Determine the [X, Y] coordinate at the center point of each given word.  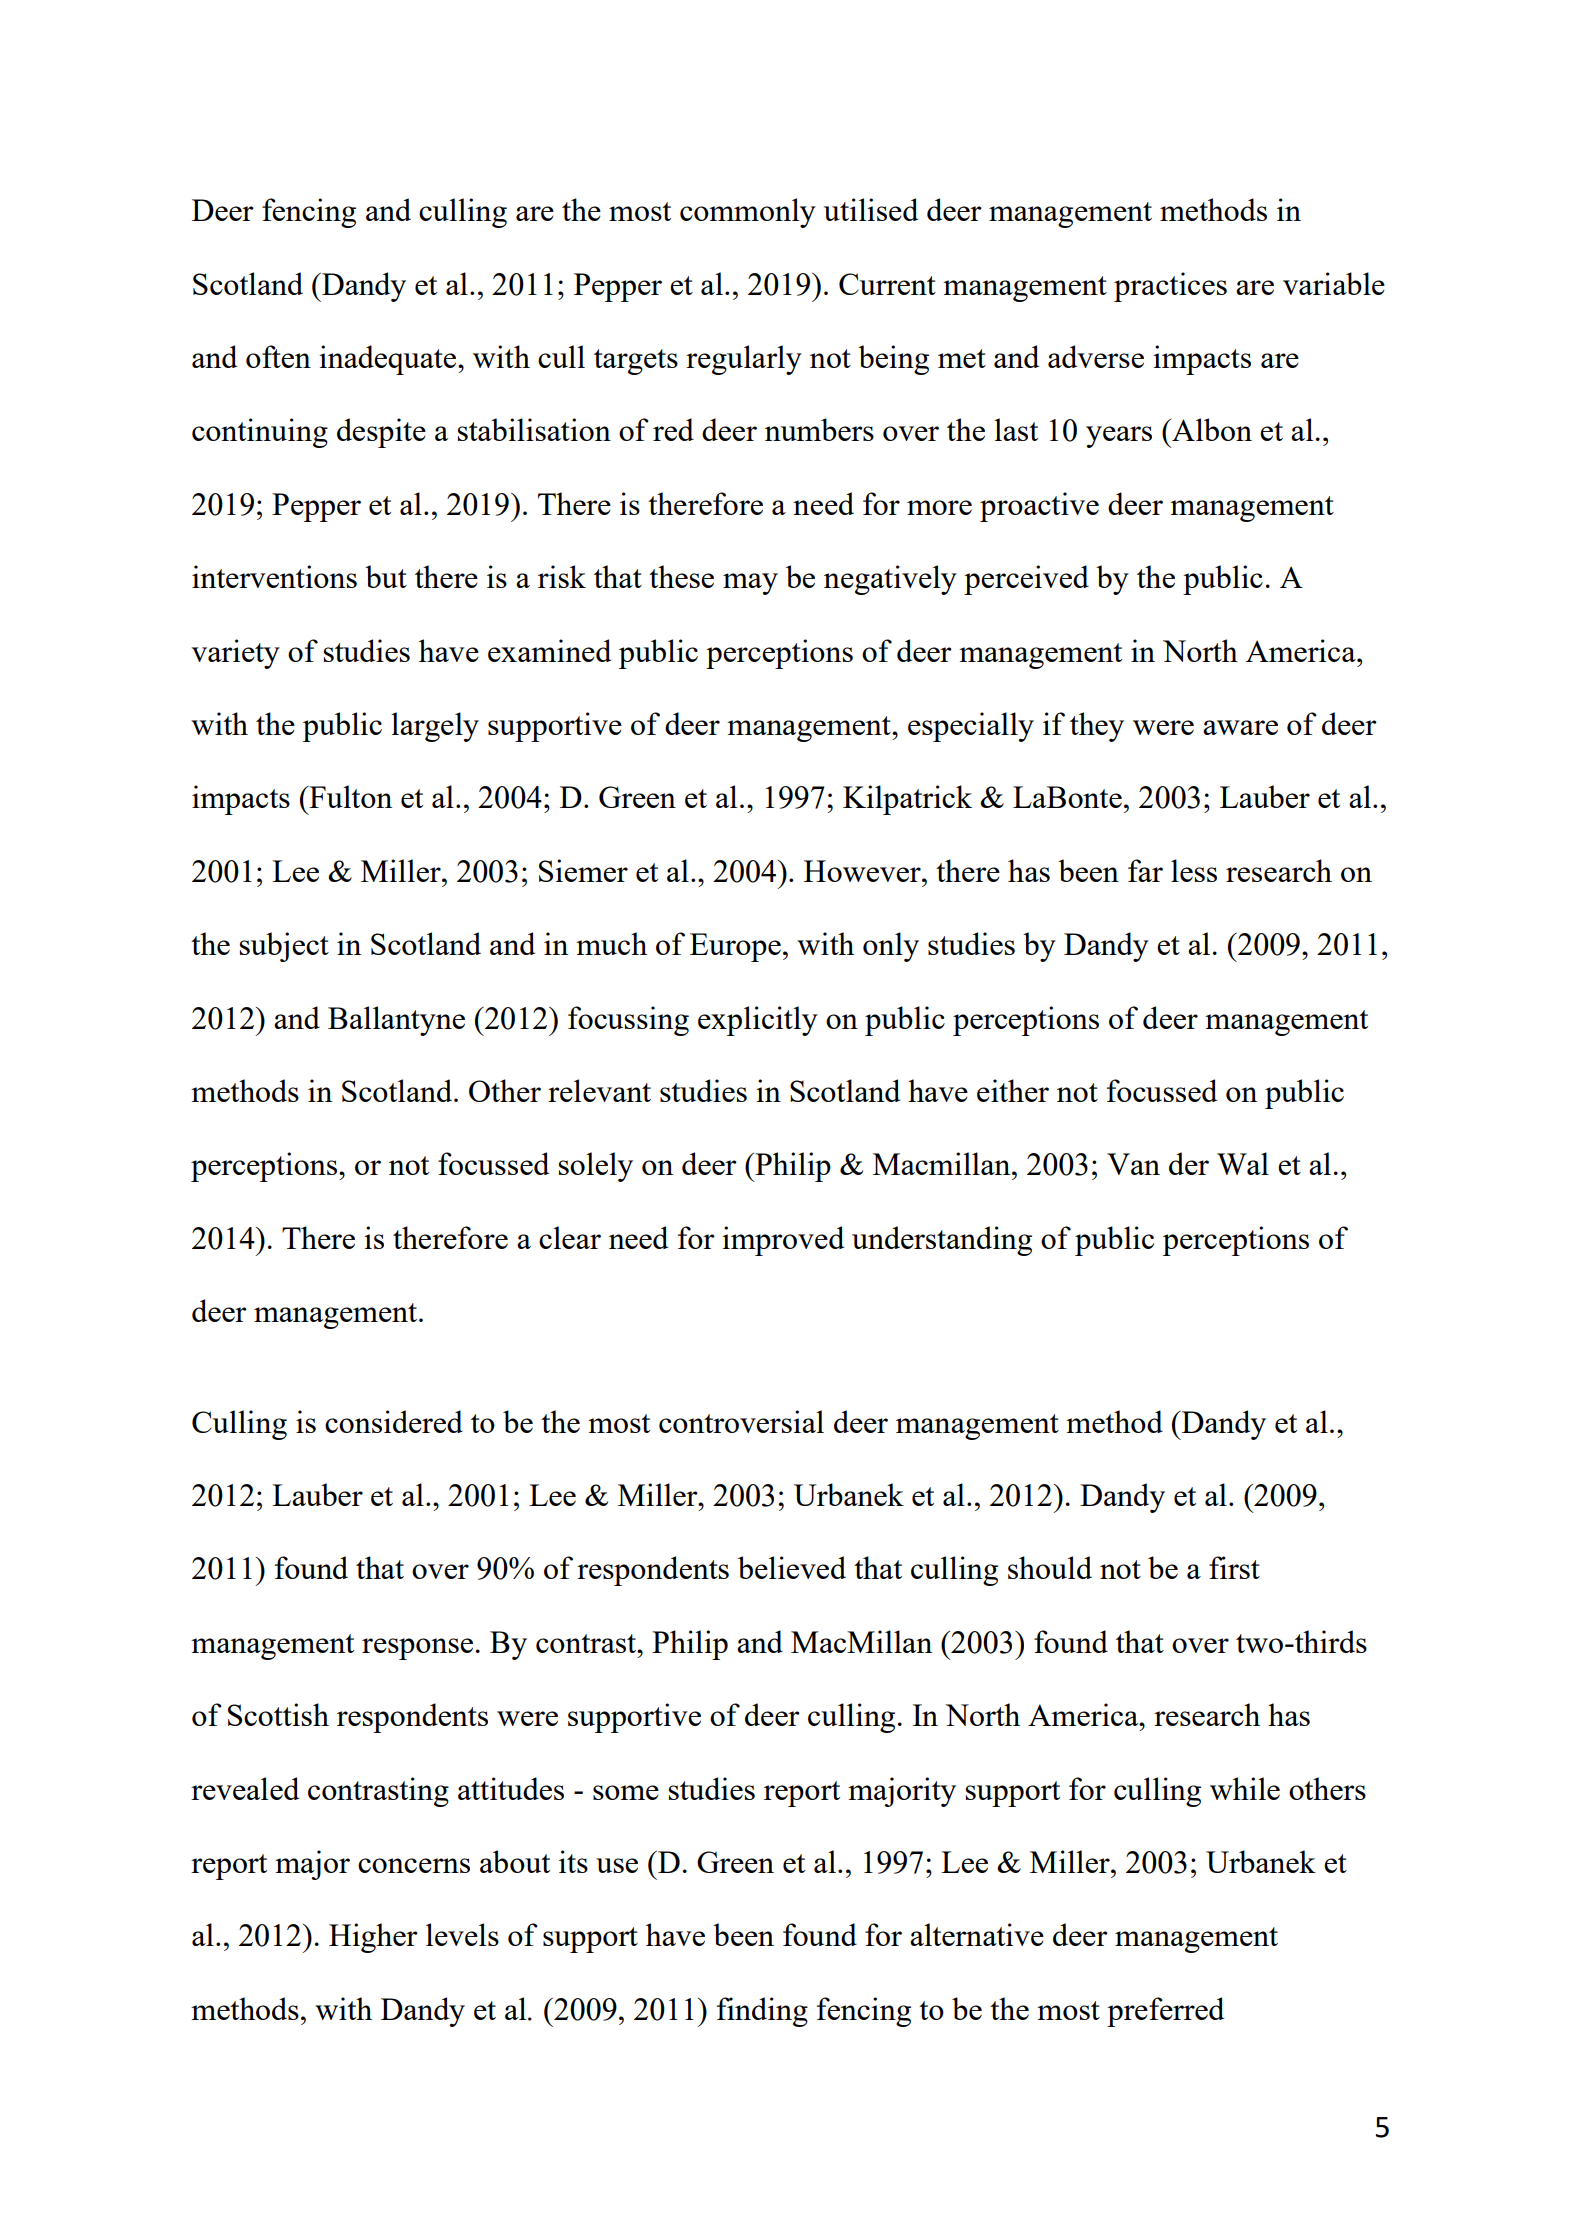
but [386, 576]
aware [1240, 727]
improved [783, 1241]
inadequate [389, 360]
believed [792, 1567]
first [1234, 1567]
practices [1170, 287]
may [750, 584]
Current [887, 284]
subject [284, 947]
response [417, 1649]
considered [394, 1421]
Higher [373, 1938]
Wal [1243, 1163]
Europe [735, 947]
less [1194, 870]
